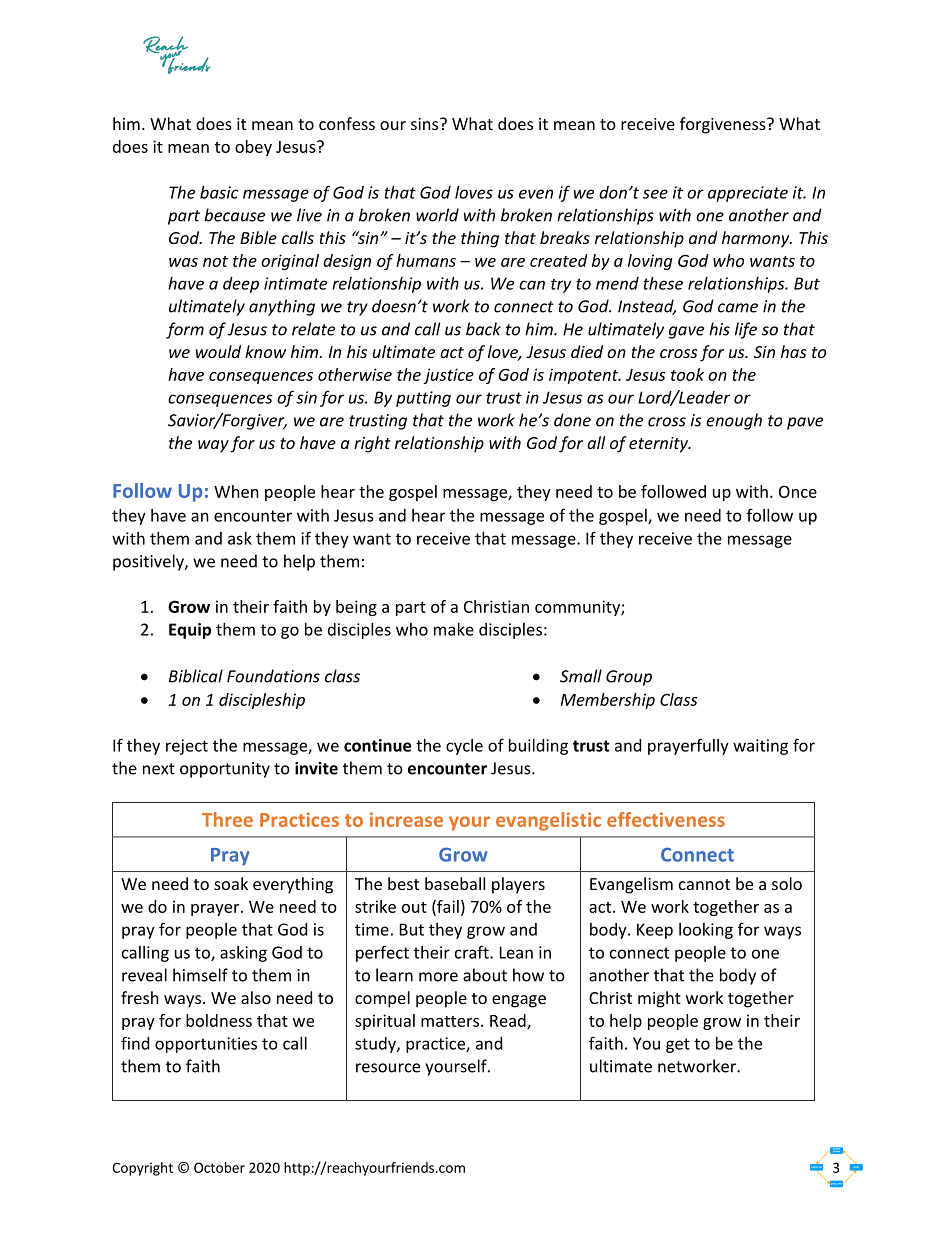  What do you see at coordinates (724, 125) in the document?
I see `forgiveness` at bounding box center [724, 125].
